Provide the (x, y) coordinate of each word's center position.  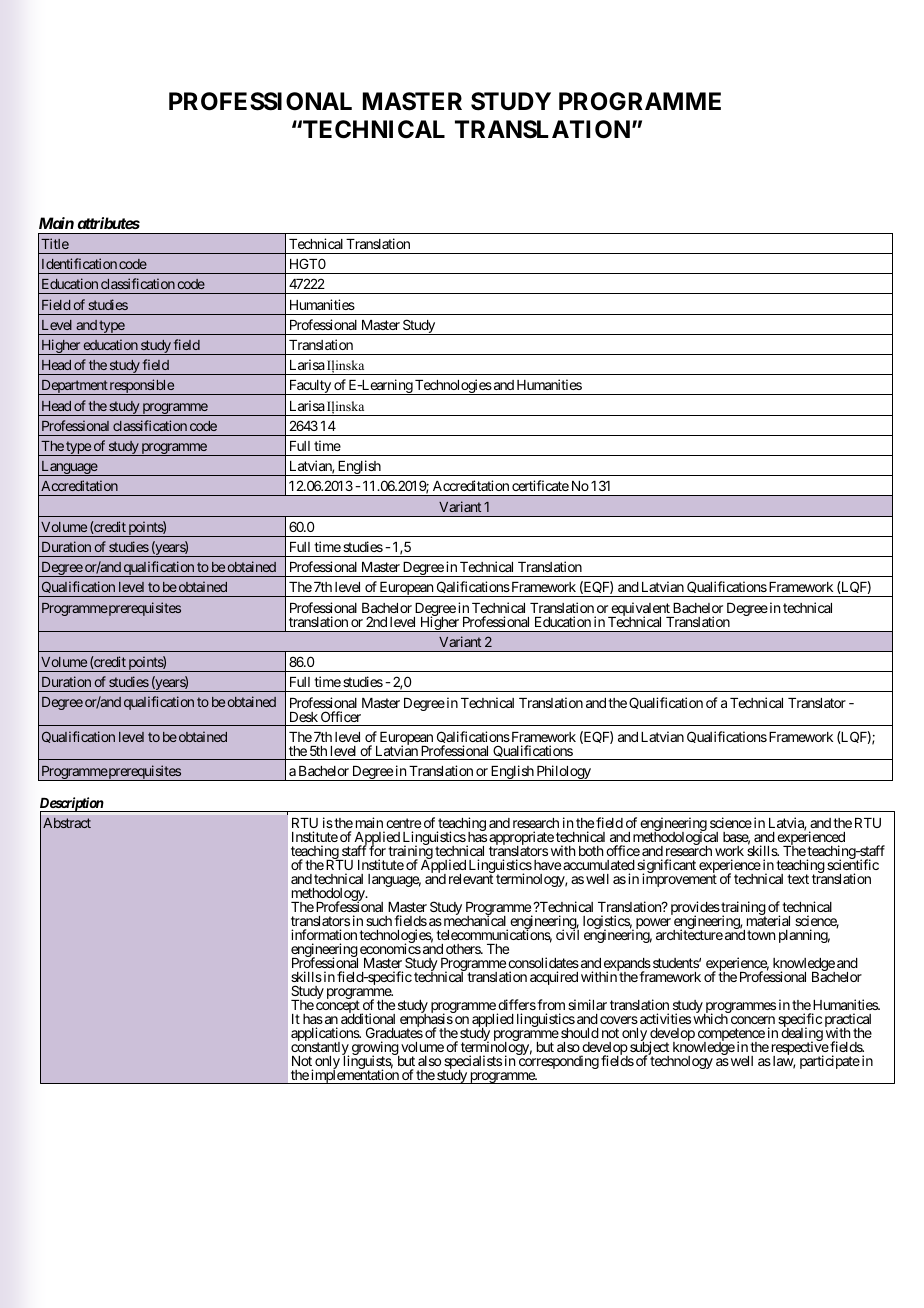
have (546, 865)
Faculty (310, 387)
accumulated (599, 865)
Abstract (67, 823)
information (324, 934)
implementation (355, 1076)
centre (403, 823)
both (591, 851)
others (464, 949)
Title (55, 243)
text (798, 879)
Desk (304, 717)
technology (681, 1061)
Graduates (394, 1032)
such (379, 921)
